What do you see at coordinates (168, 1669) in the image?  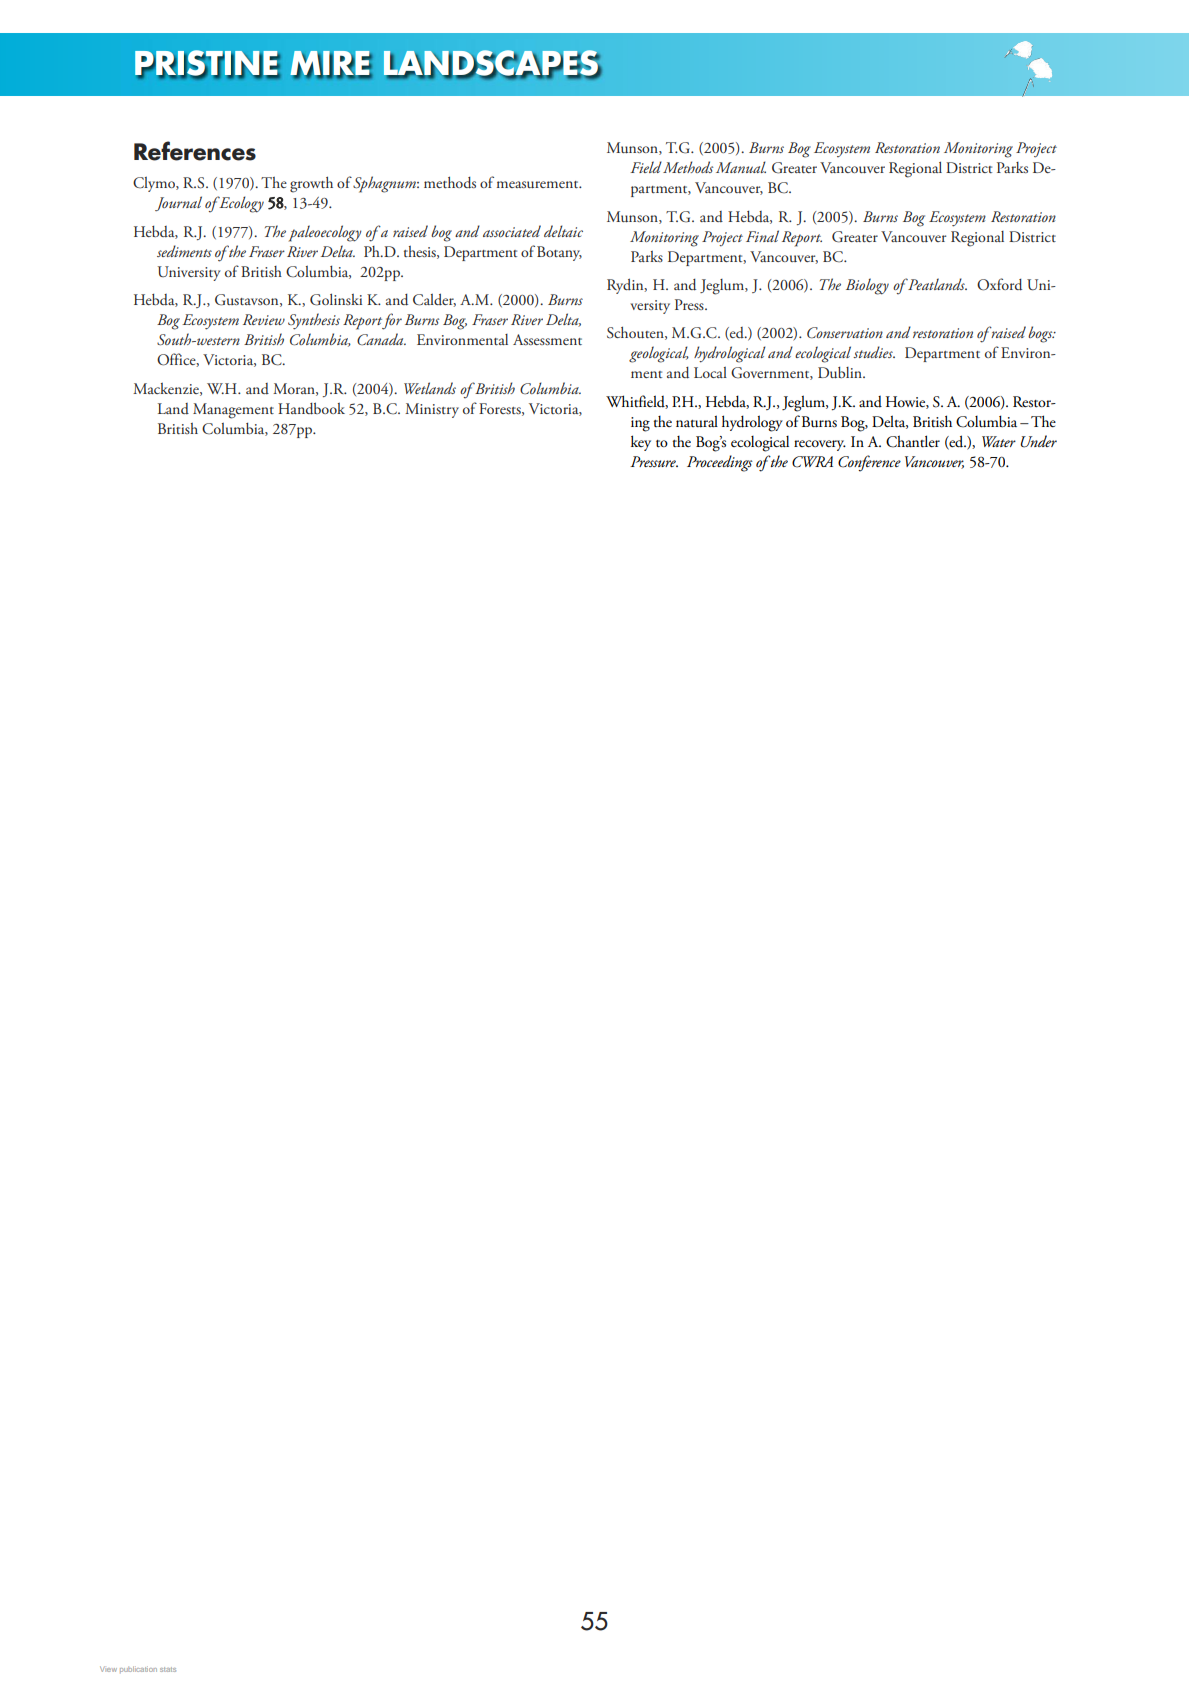 I see `stats` at bounding box center [168, 1669].
